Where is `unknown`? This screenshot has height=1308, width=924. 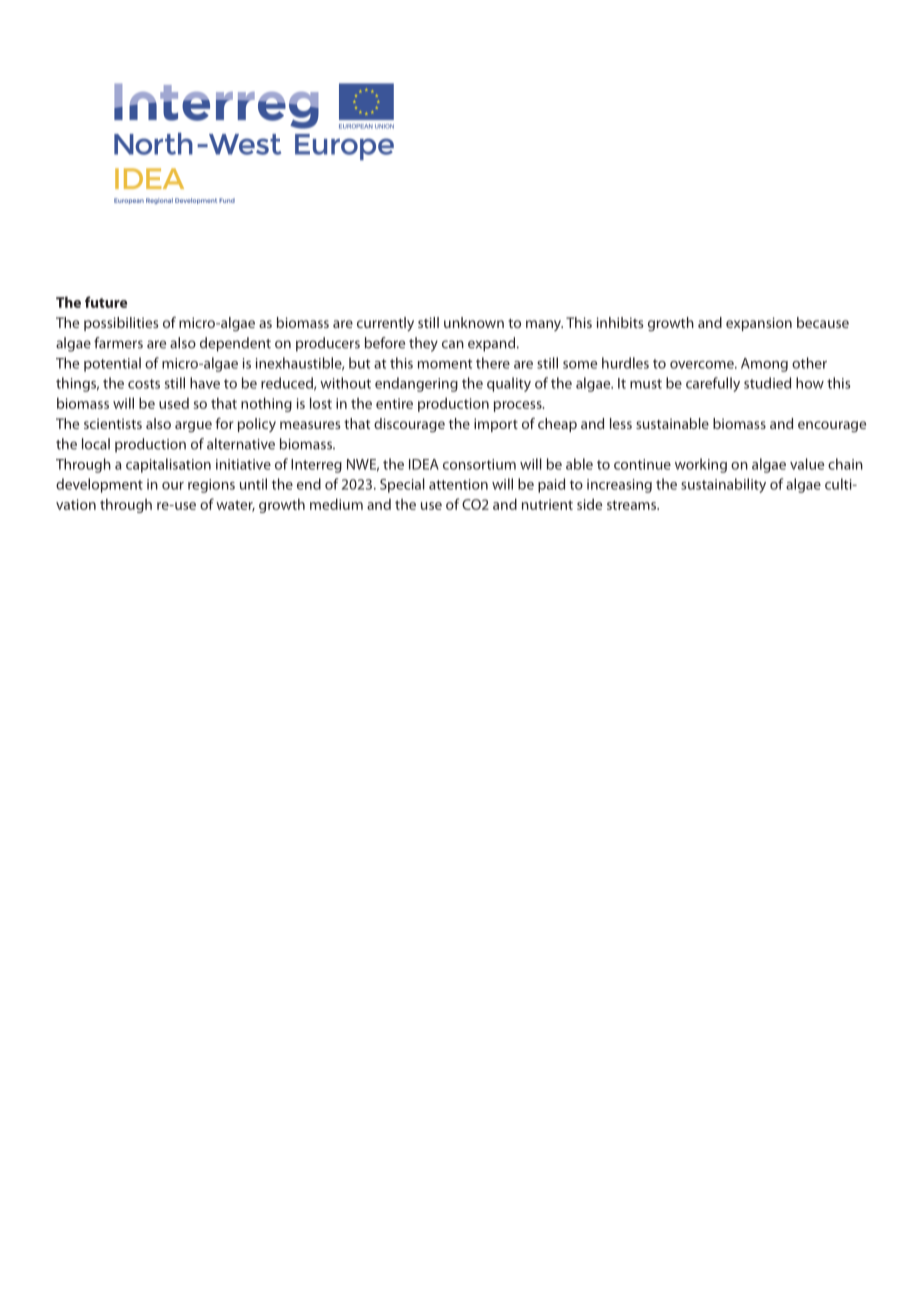
unknown is located at coordinates (474, 322).
